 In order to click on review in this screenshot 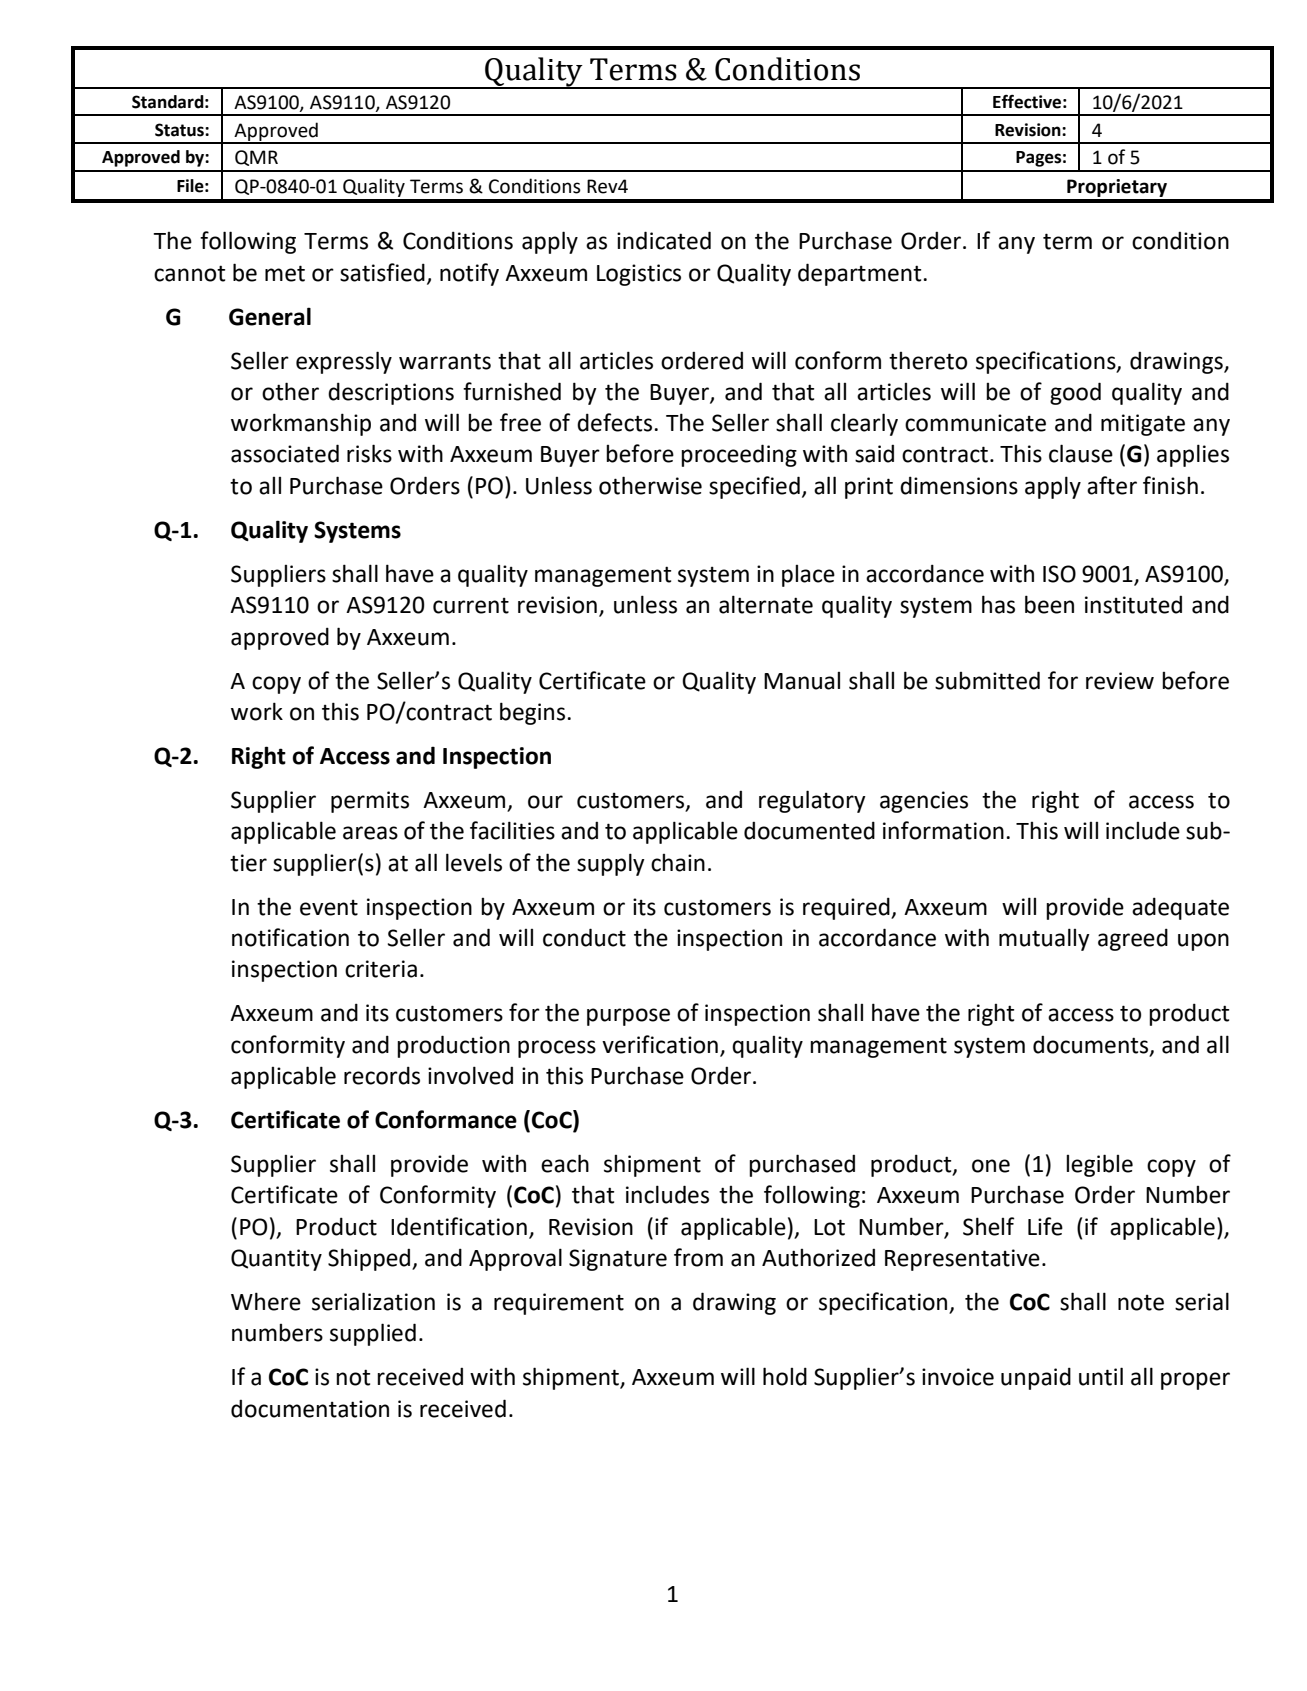, I will do `click(1120, 681)`.
